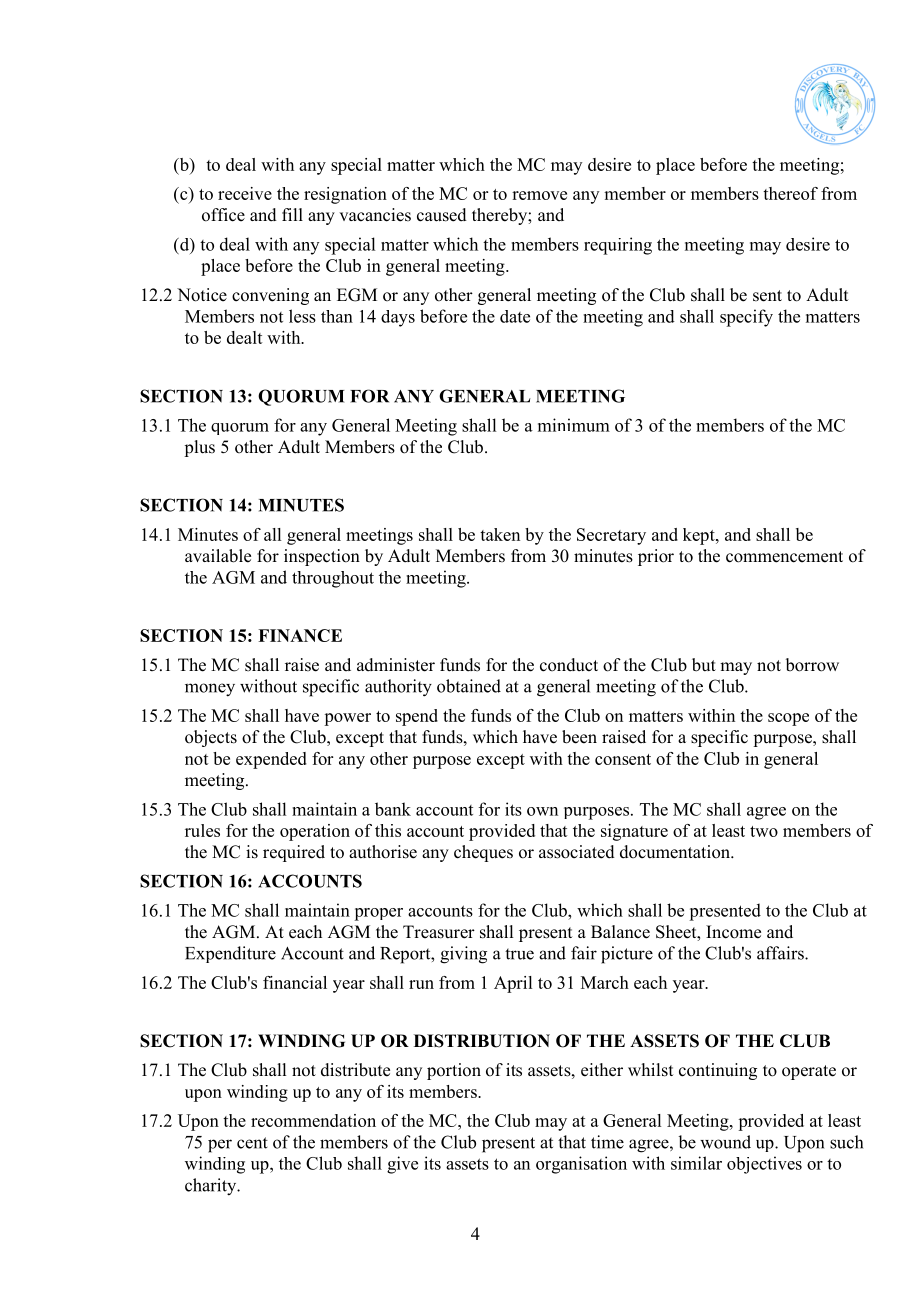 This screenshot has width=924, height=1308. Describe the element at coordinates (252, 1143) in the screenshot. I see `cent` at that location.
